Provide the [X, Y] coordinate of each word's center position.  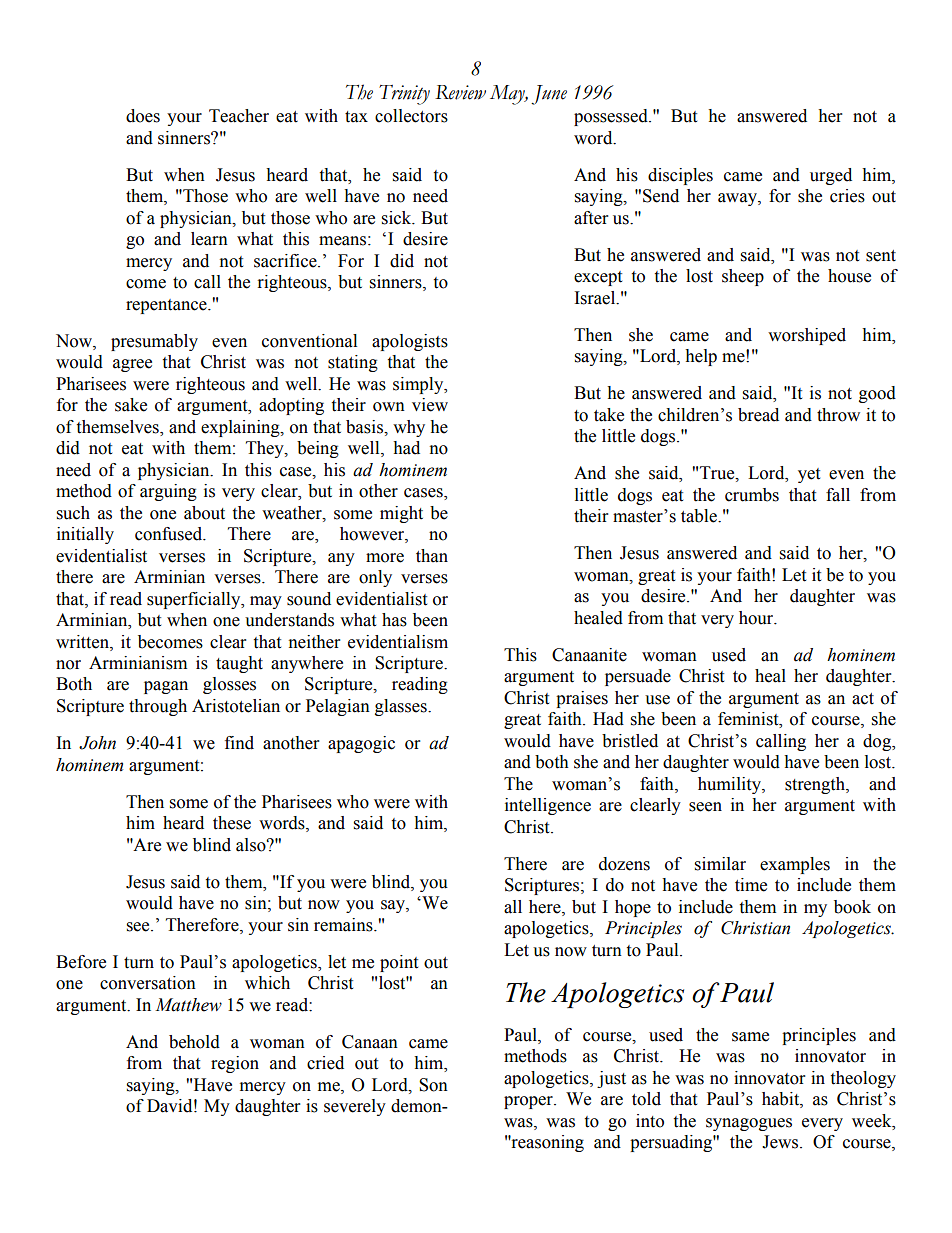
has [394, 620]
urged [831, 176]
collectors [411, 116]
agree [132, 365]
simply [419, 385]
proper [529, 1102]
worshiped [807, 336]
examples [795, 865]
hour [757, 618]
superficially [195, 600]
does [143, 116]
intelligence [548, 806]
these [232, 823]
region [235, 1064]
